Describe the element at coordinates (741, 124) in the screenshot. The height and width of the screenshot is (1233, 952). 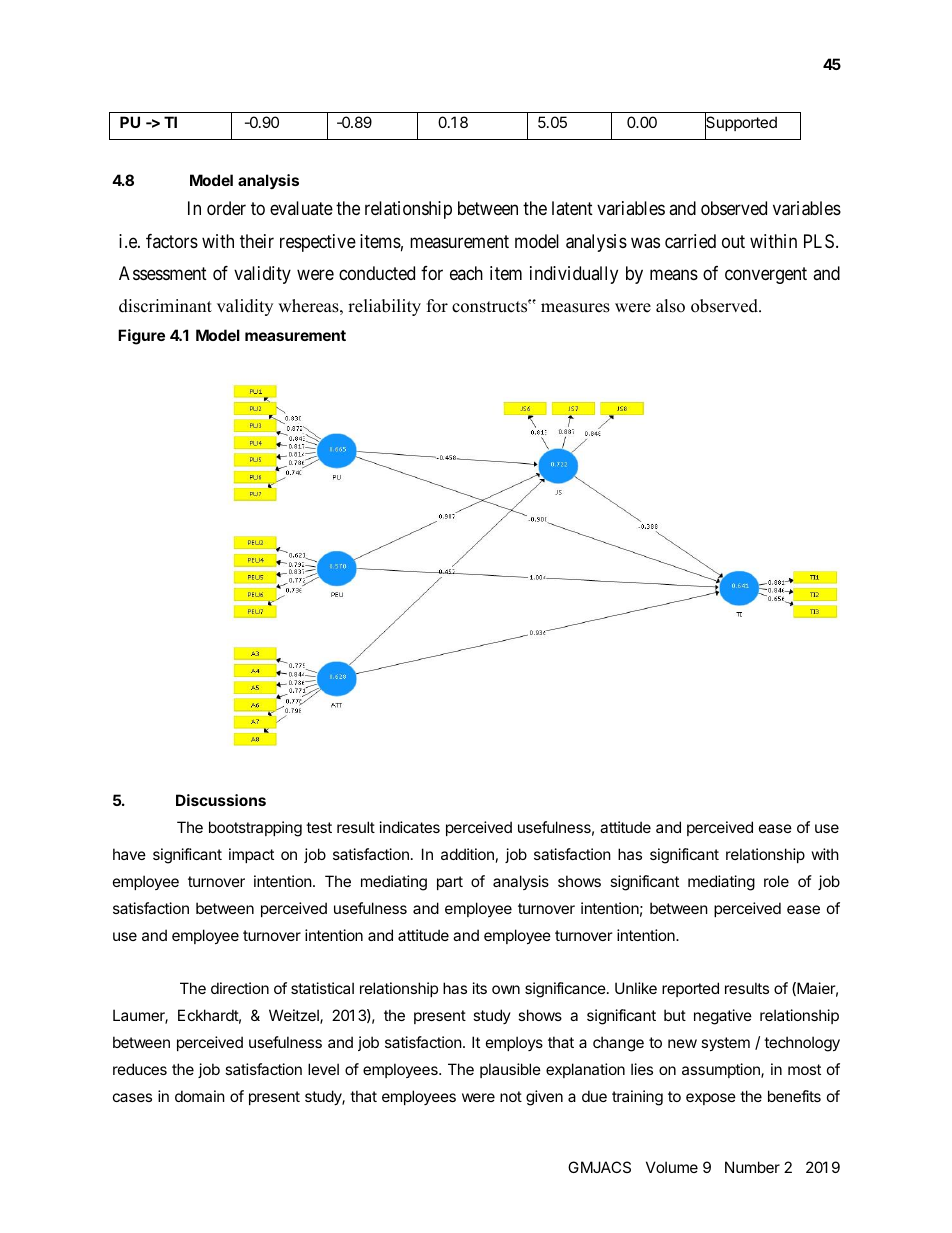
I see `Supported` at that location.
